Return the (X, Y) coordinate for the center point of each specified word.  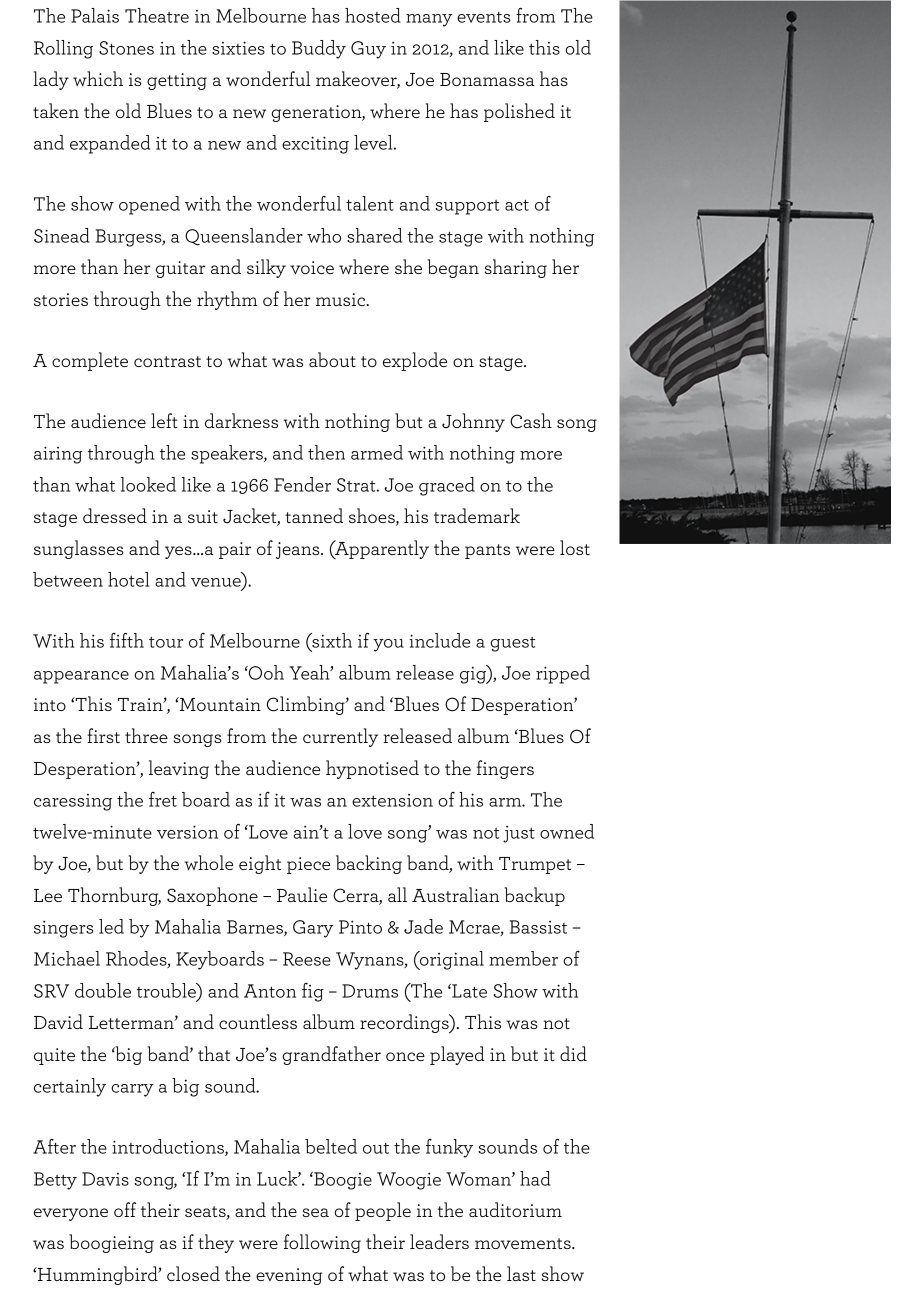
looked (148, 484)
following (322, 1243)
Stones (126, 48)
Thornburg (114, 896)
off (125, 1209)
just (519, 834)
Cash (531, 421)
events (484, 17)
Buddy (319, 49)
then (326, 452)
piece (308, 865)
